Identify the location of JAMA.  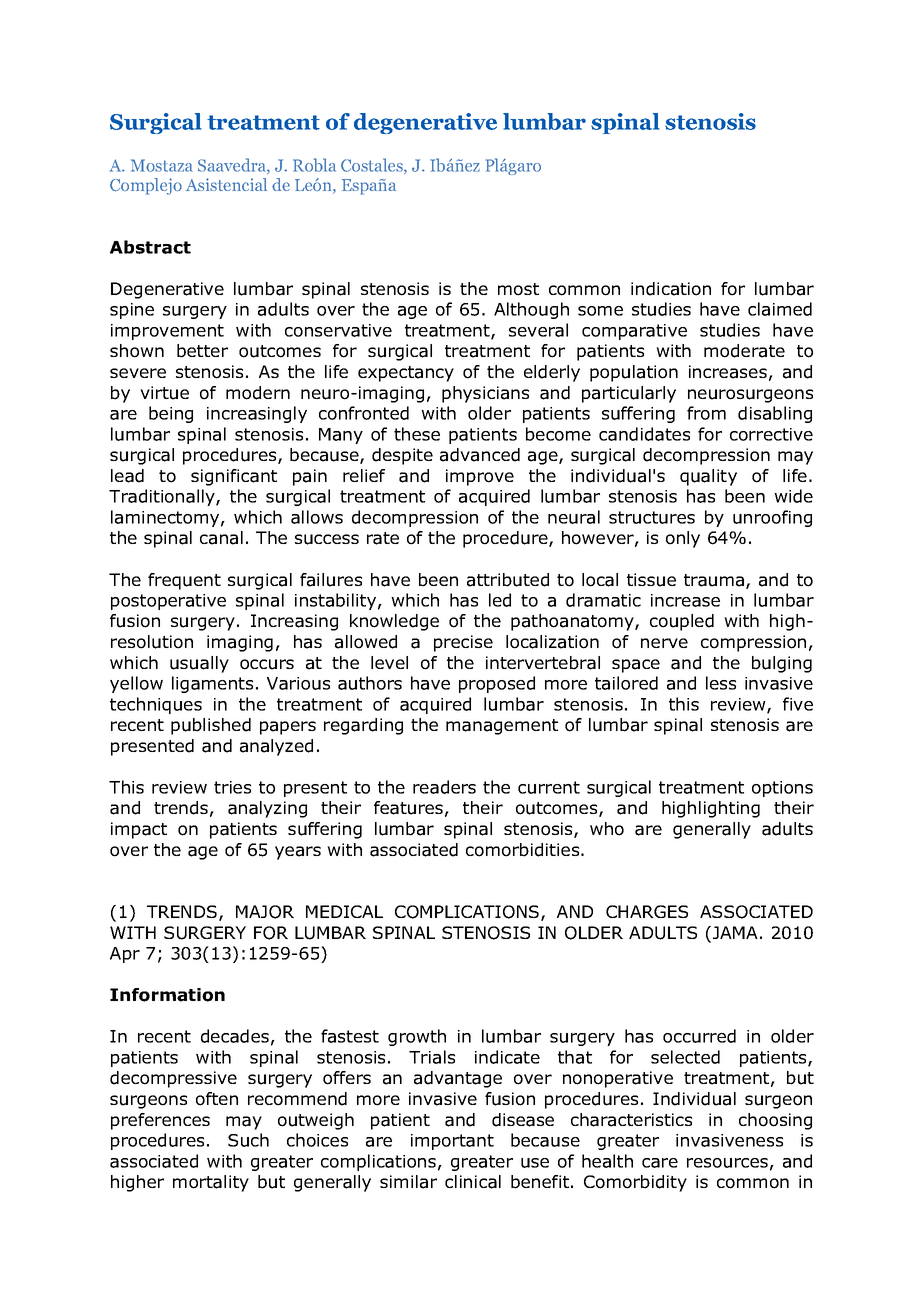
(734, 934).
